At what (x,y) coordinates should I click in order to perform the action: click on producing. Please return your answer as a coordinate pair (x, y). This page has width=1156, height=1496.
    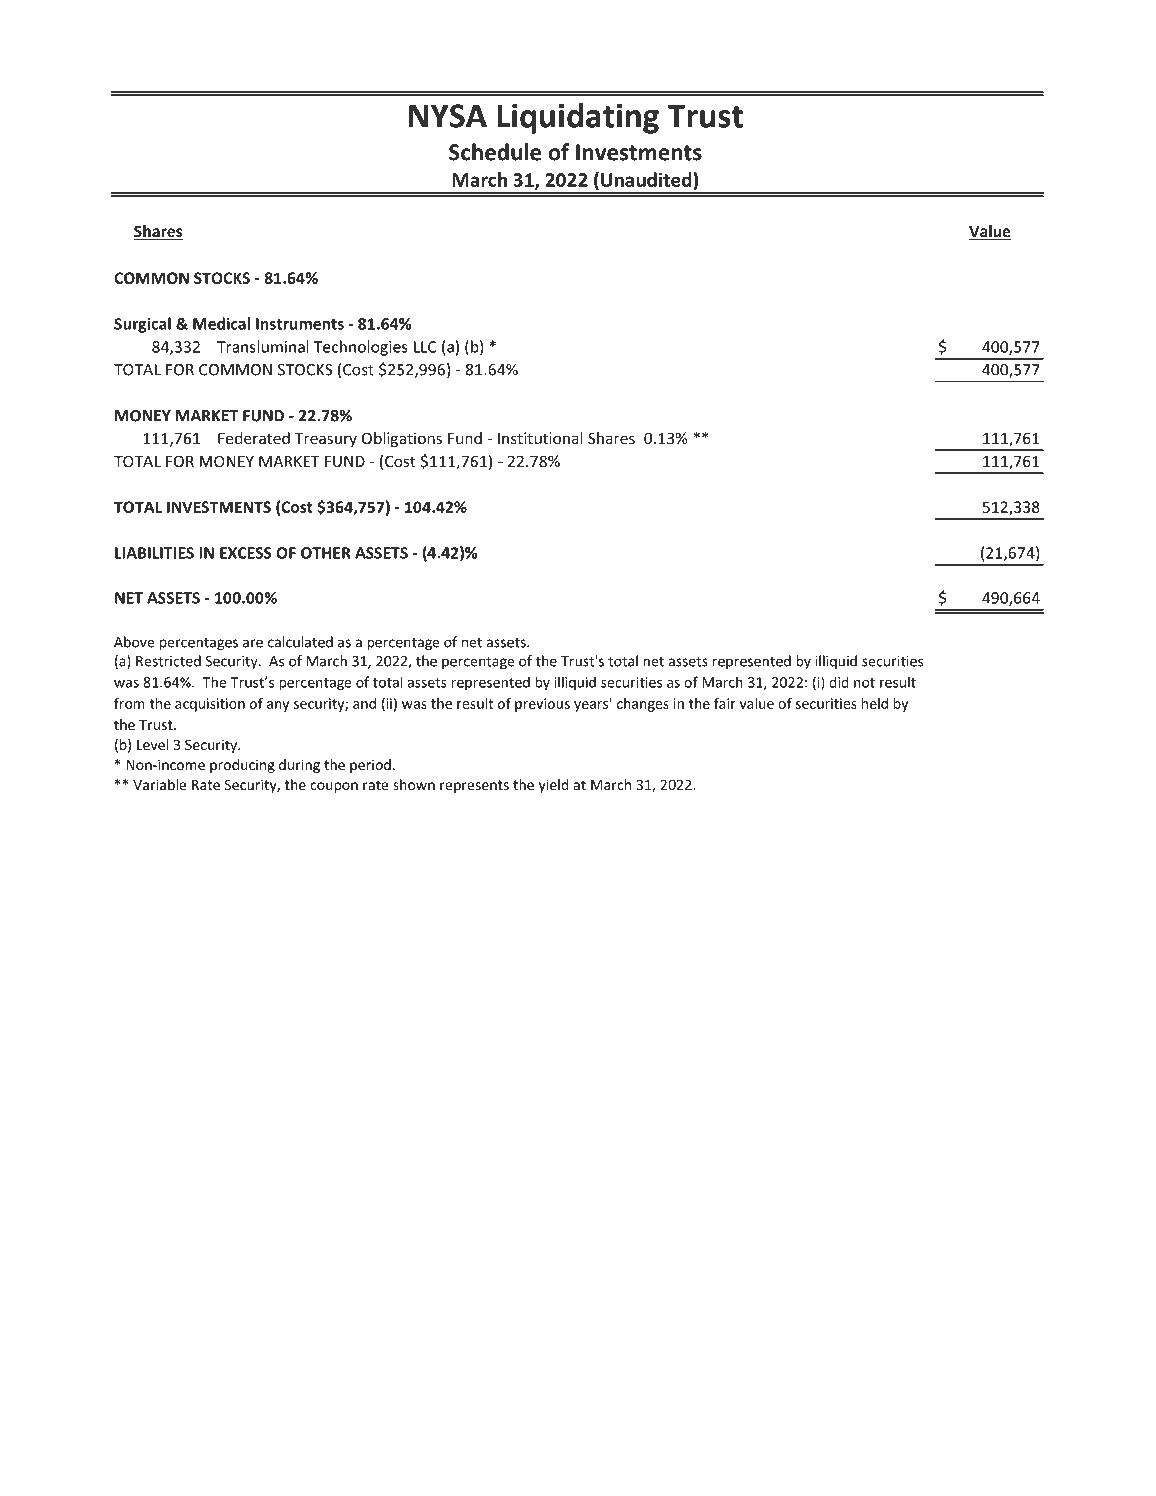
    Looking at the image, I should click on (242, 766).
